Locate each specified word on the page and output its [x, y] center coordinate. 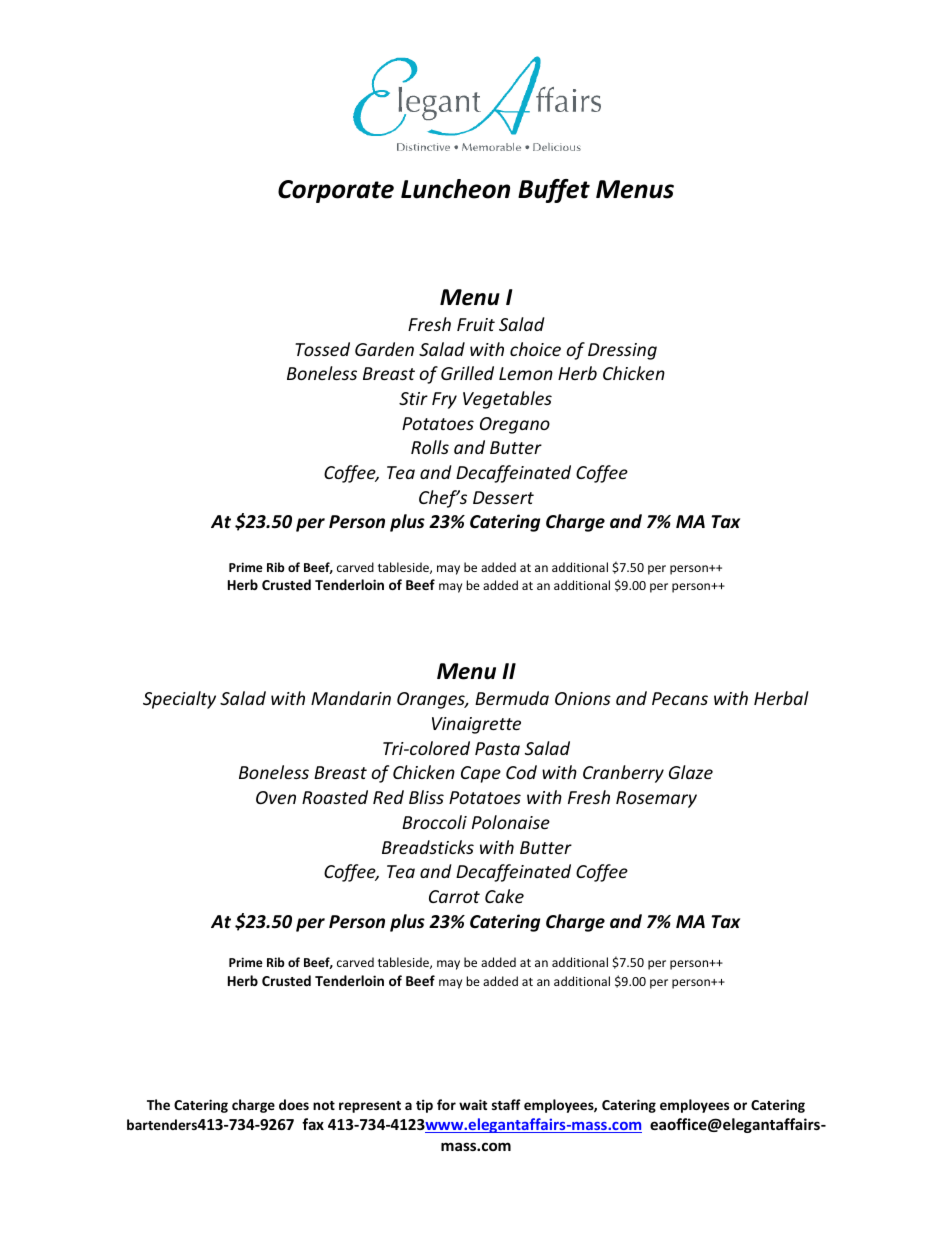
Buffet [554, 191]
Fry [444, 400]
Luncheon [455, 189]
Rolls [430, 447]
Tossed [322, 349]
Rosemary [656, 799]
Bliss [426, 797]
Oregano [515, 425]
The [158, 1104]
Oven [276, 797]
